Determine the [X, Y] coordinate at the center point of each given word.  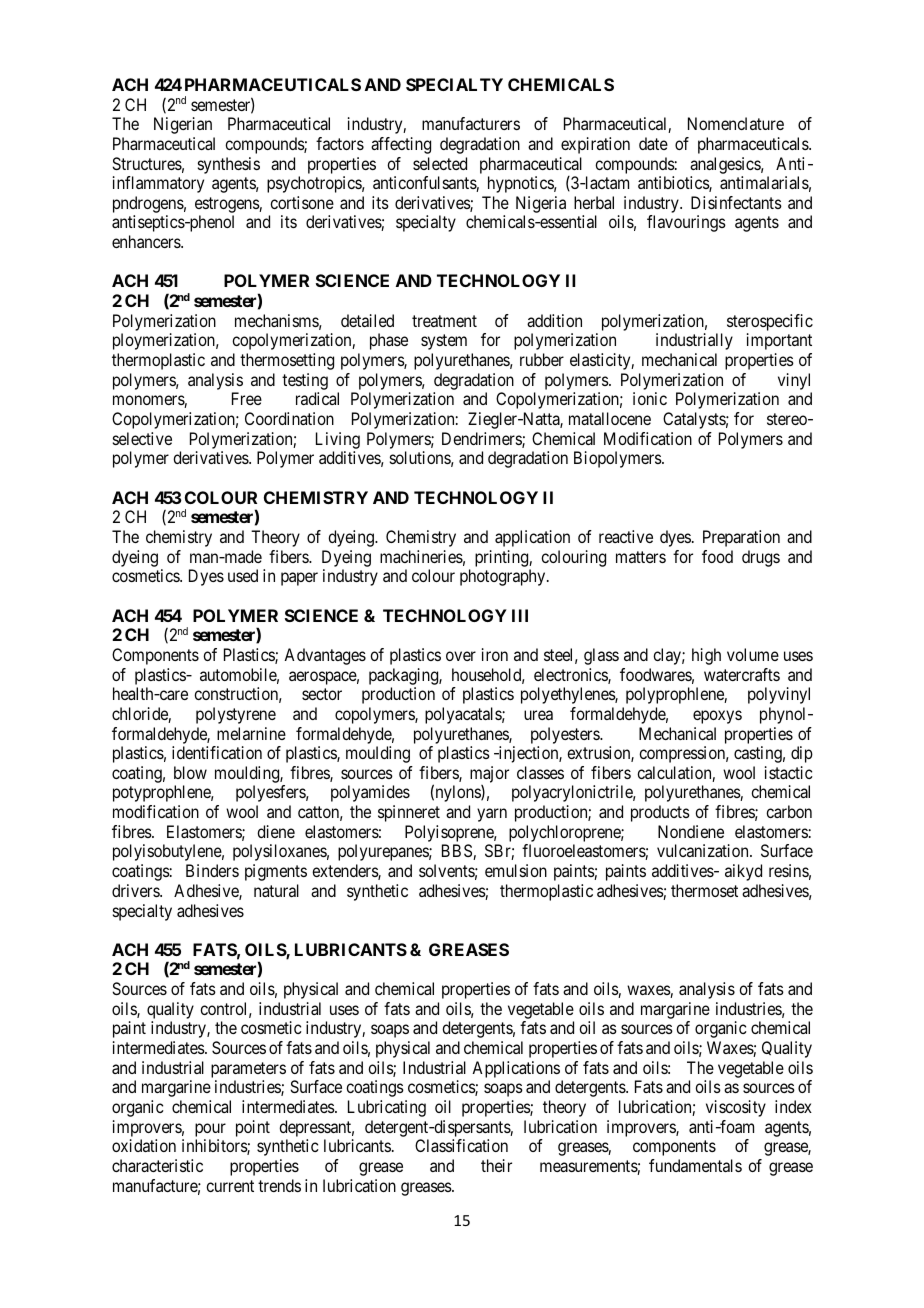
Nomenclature [736, 123]
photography [504, 577]
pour [210, 1130]
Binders [212, 870]
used [243, 575]
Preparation [741, 538]
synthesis [229, 165]
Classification [461, 1145]
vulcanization [704, 850]
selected [440, 163]
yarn [492, 815]
